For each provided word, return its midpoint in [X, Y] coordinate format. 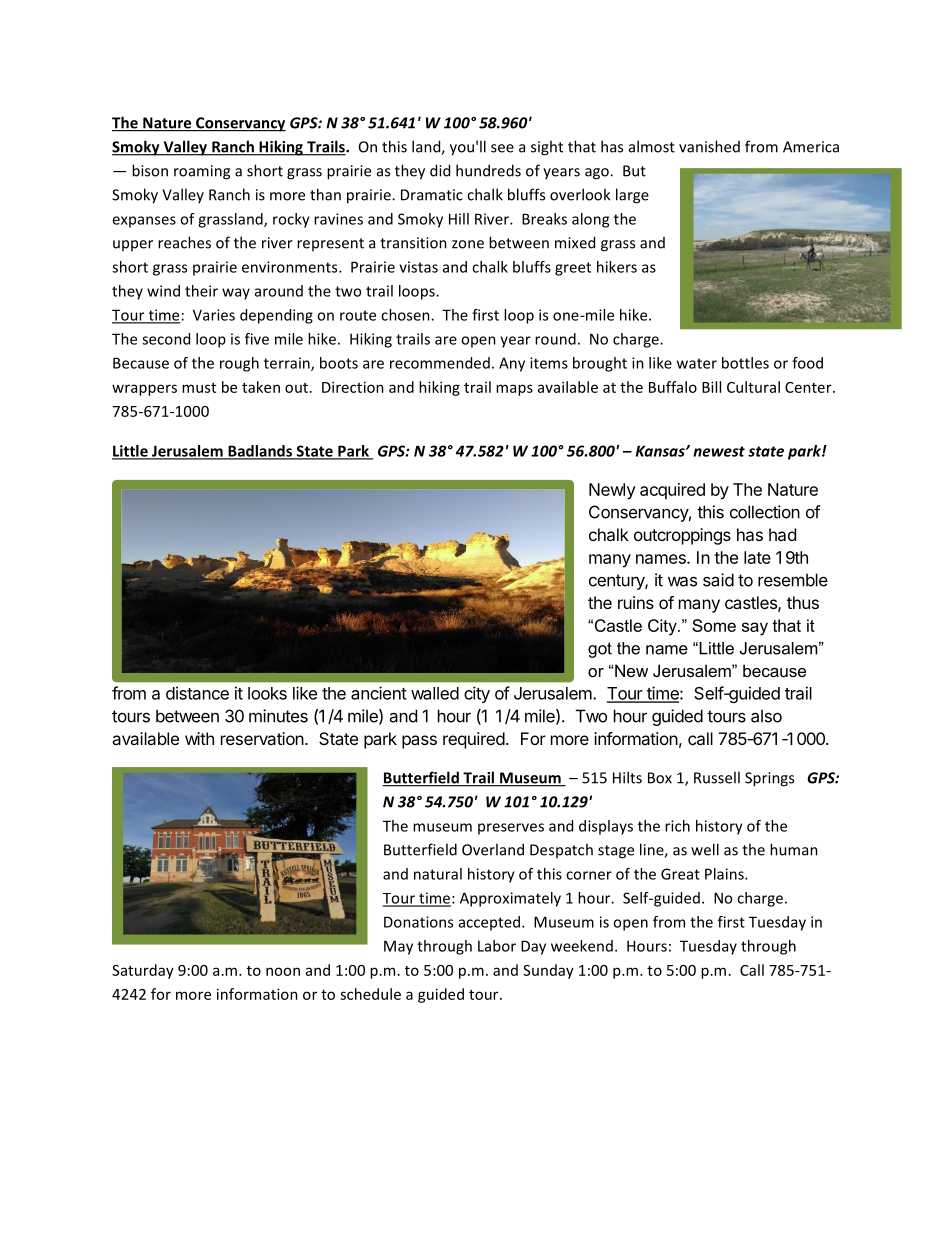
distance [197, 693]
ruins [636, 602]
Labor [497, 946]
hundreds [488, 170]
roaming [202, 172]
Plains [725, 874]
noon [283, 971]
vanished [709, 146]
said [718, 580]
